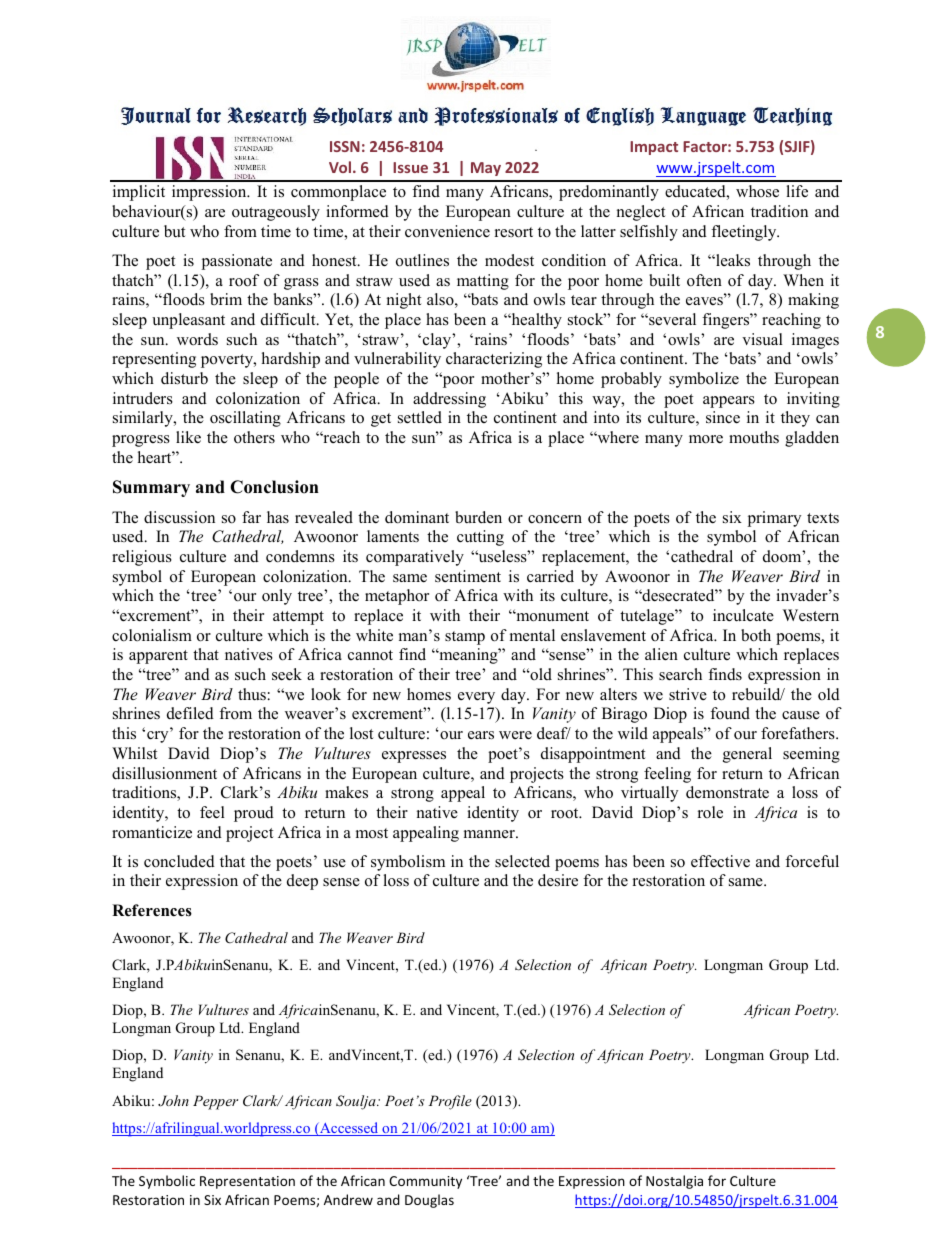 The image size is (952, 1233). What do you see at coordinates (247, 1182) in the screenshot?
I see `Representation` at bounding box center [247, 1182].
